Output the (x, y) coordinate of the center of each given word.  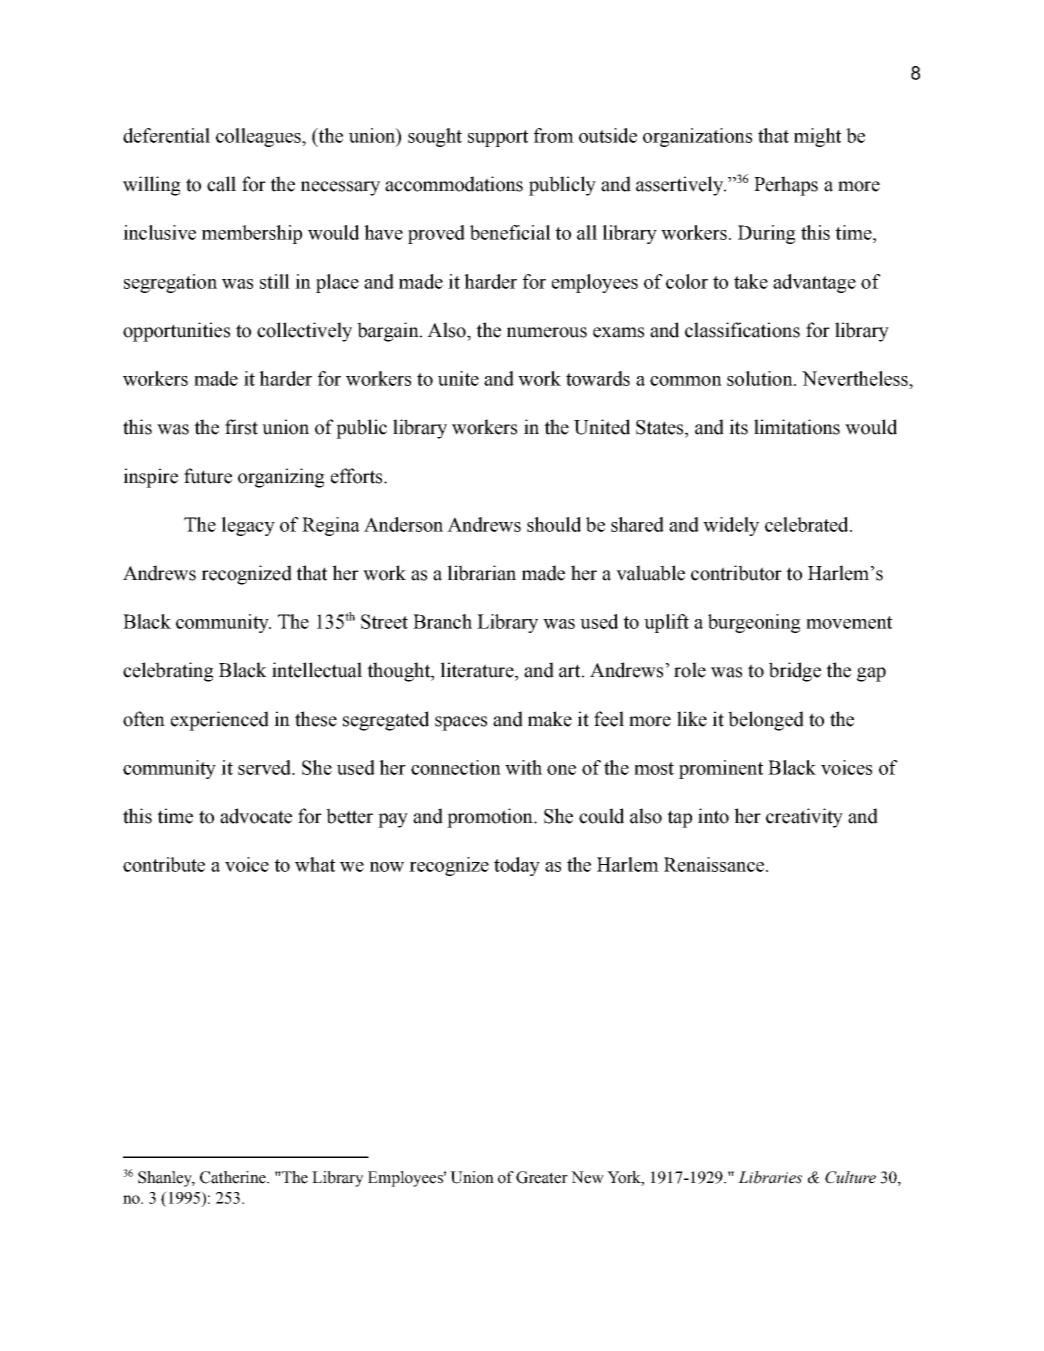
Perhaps (786, 186)
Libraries (770, 1177)
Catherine (234, 1177)
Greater (542, 1177)
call (221, 184)
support (498, 138)
